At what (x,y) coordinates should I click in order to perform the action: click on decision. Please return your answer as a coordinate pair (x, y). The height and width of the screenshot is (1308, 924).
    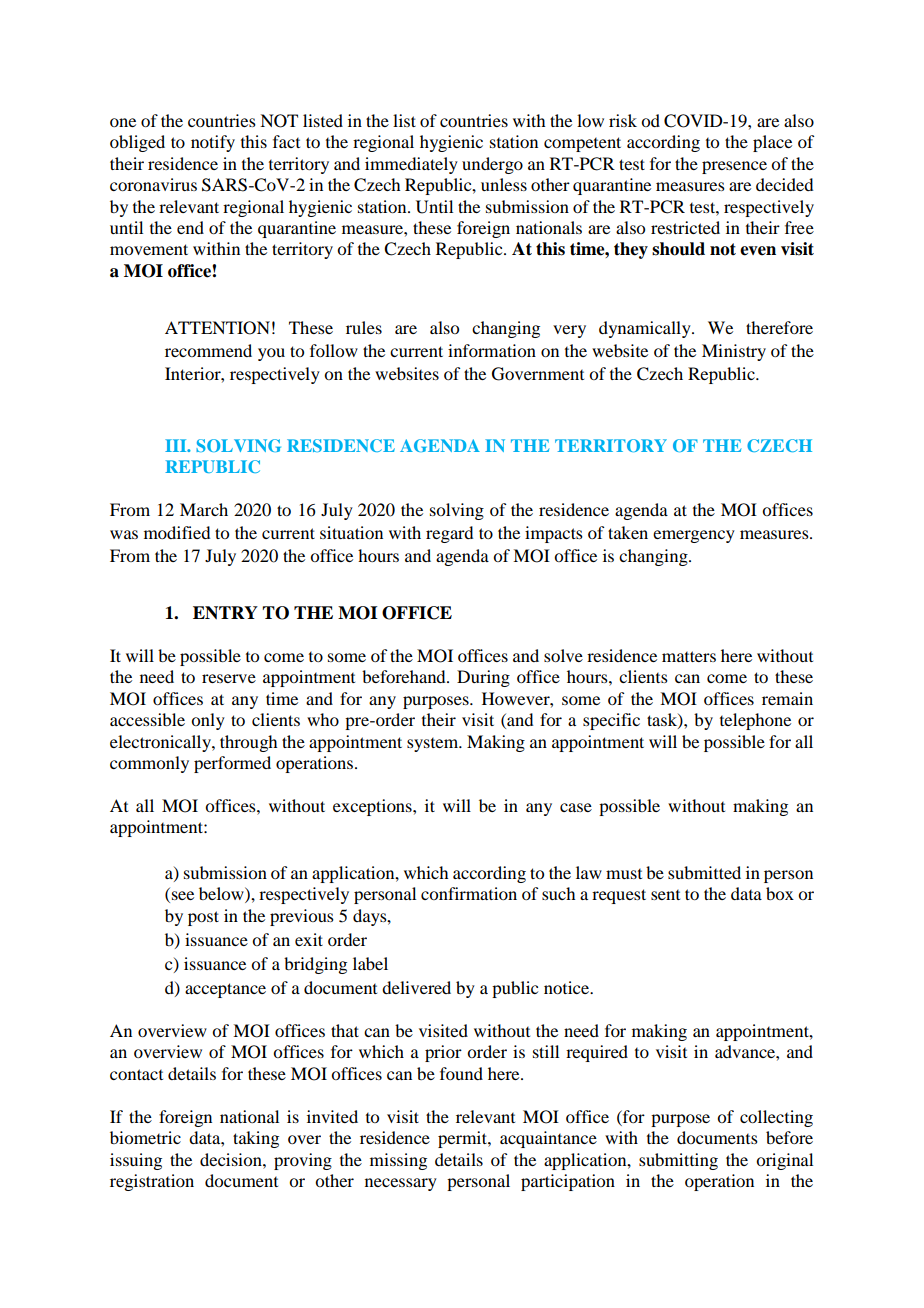
    Looking at the image, I should click on (232, 1159).
